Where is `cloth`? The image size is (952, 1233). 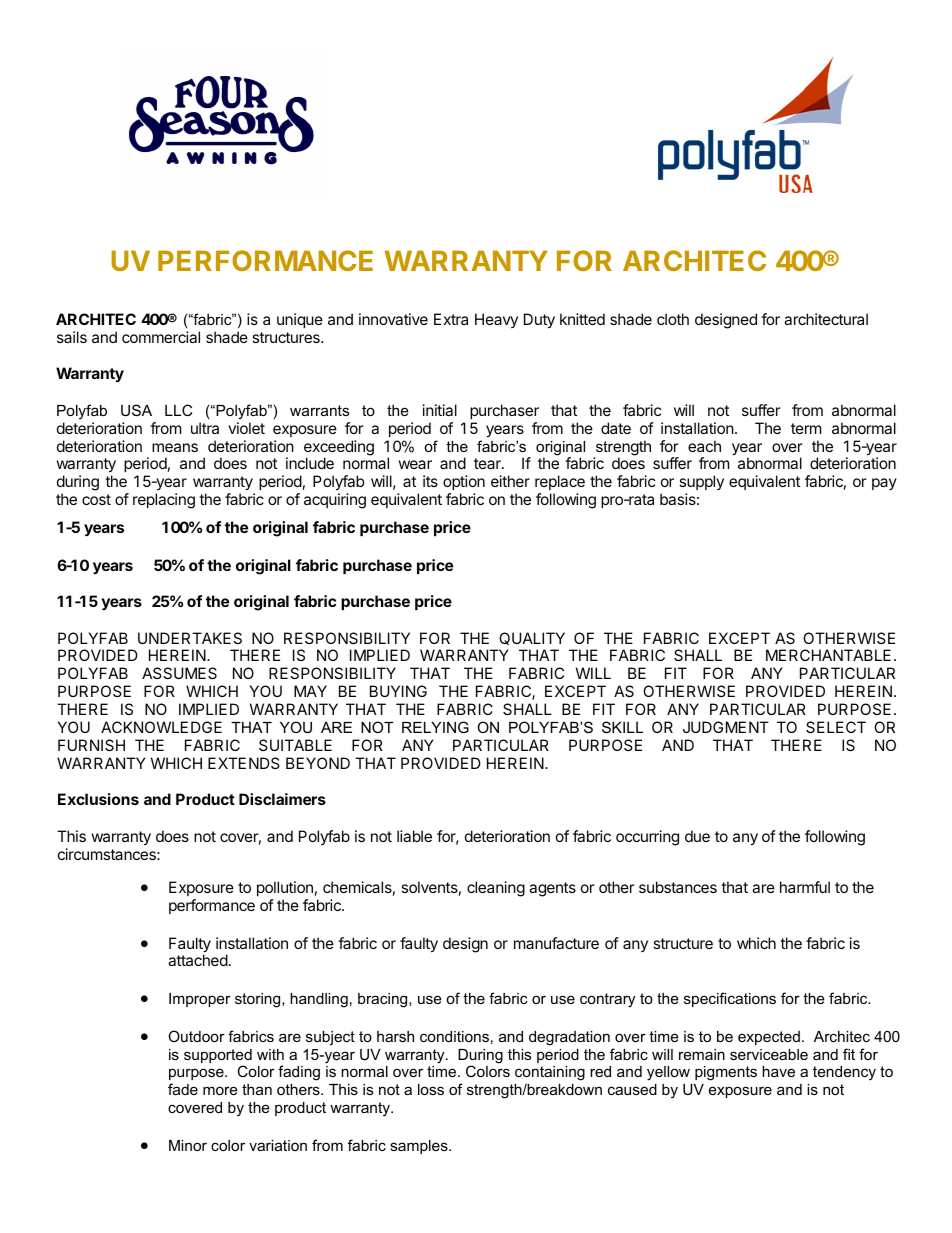 cloth is located at coordinates (673, 319).
